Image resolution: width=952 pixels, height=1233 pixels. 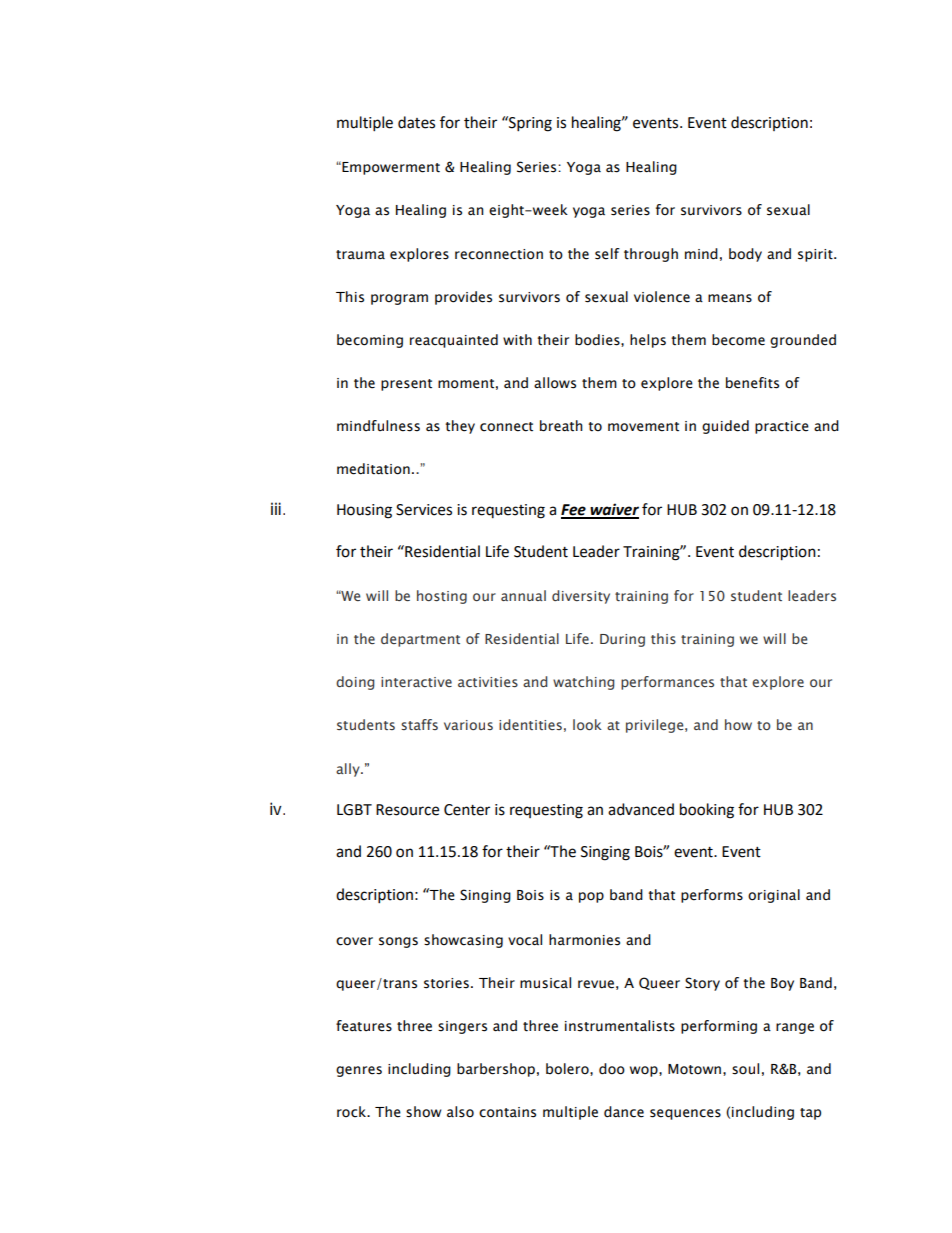 I want to click on performances, so click(x=667, y=683).
